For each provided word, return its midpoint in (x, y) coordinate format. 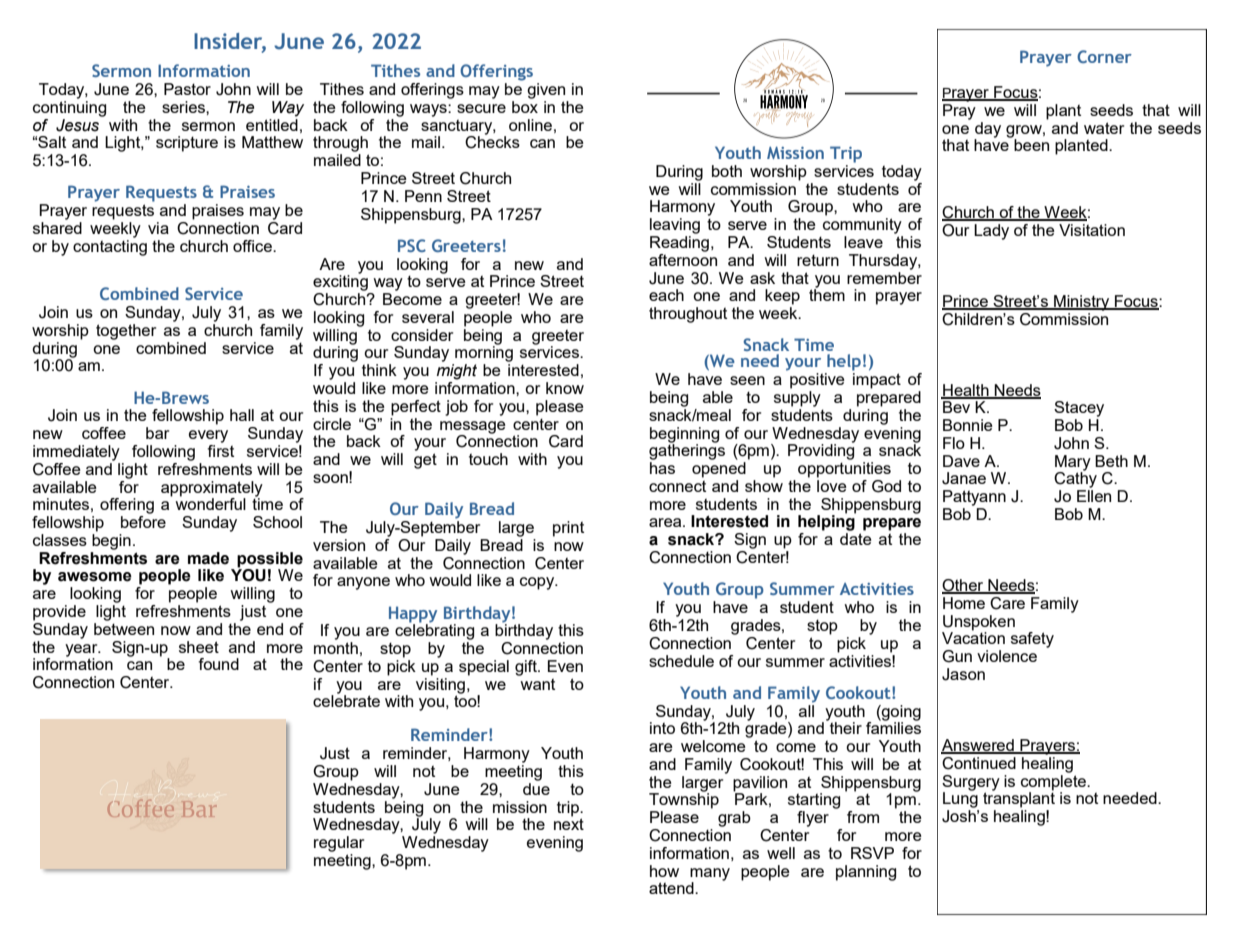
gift (527, 668)
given (546, 91)
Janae (964, 478)
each (666, 295)
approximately (212, 489)
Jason (963, 674)
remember (884, 276)
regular (339, 844)
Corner (1104, 56)
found (218, 664)
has (662, 468)
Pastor (187, 89)
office (253, 246)
